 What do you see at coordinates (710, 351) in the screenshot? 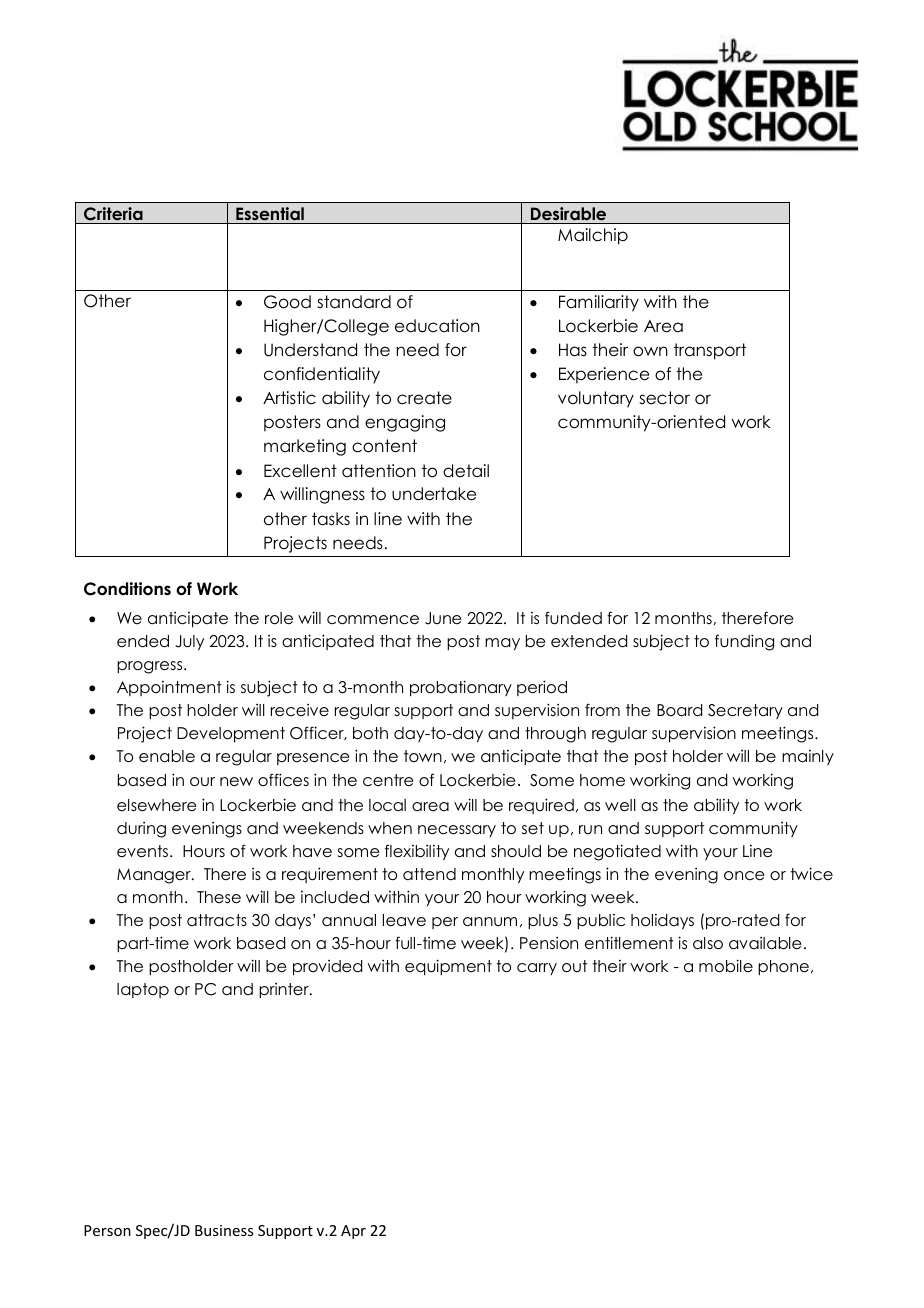
I see `transport` at bounding box center [710, 351].
